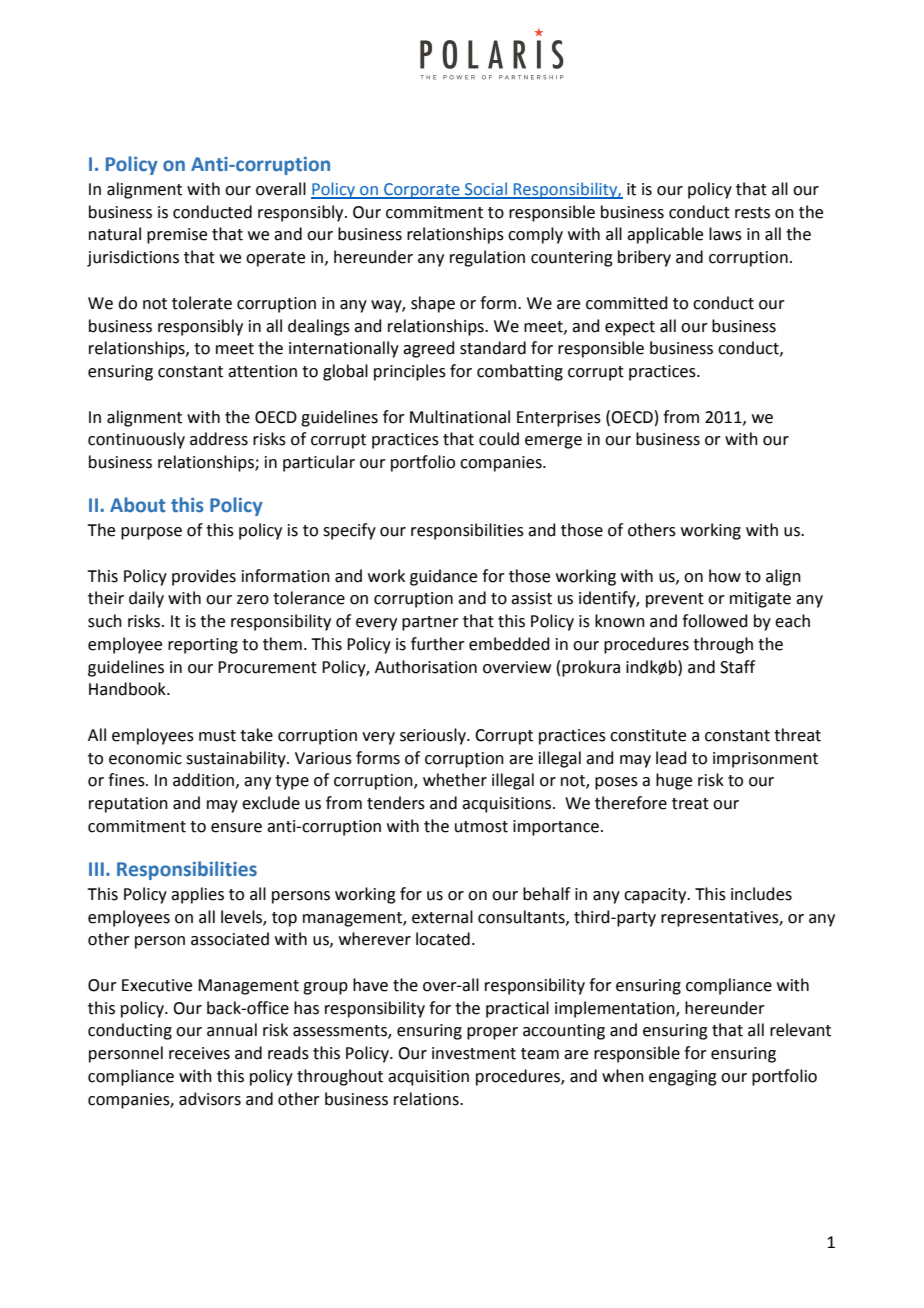 The width and height of the screenshot is (924, 1308). I want to click on whether, so click(455, 780).
